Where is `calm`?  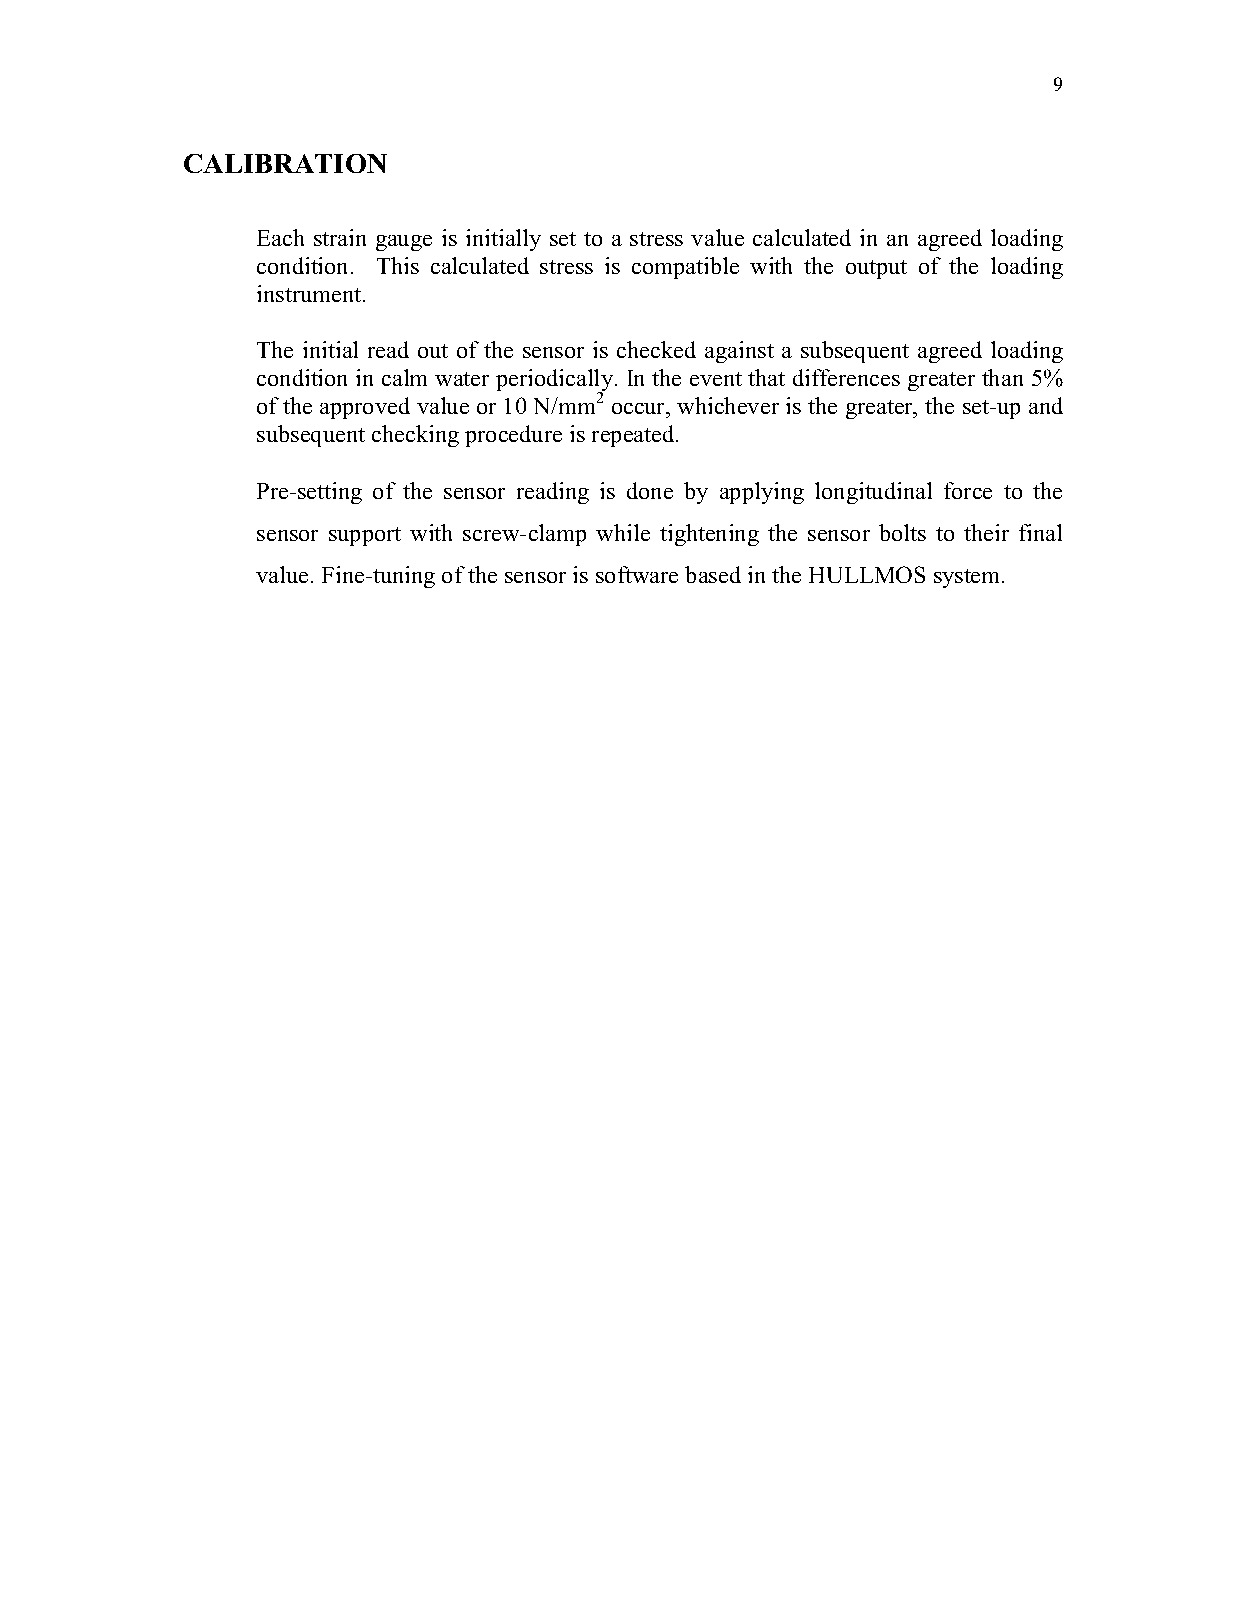 calm is located at coordinates (404, 377).
